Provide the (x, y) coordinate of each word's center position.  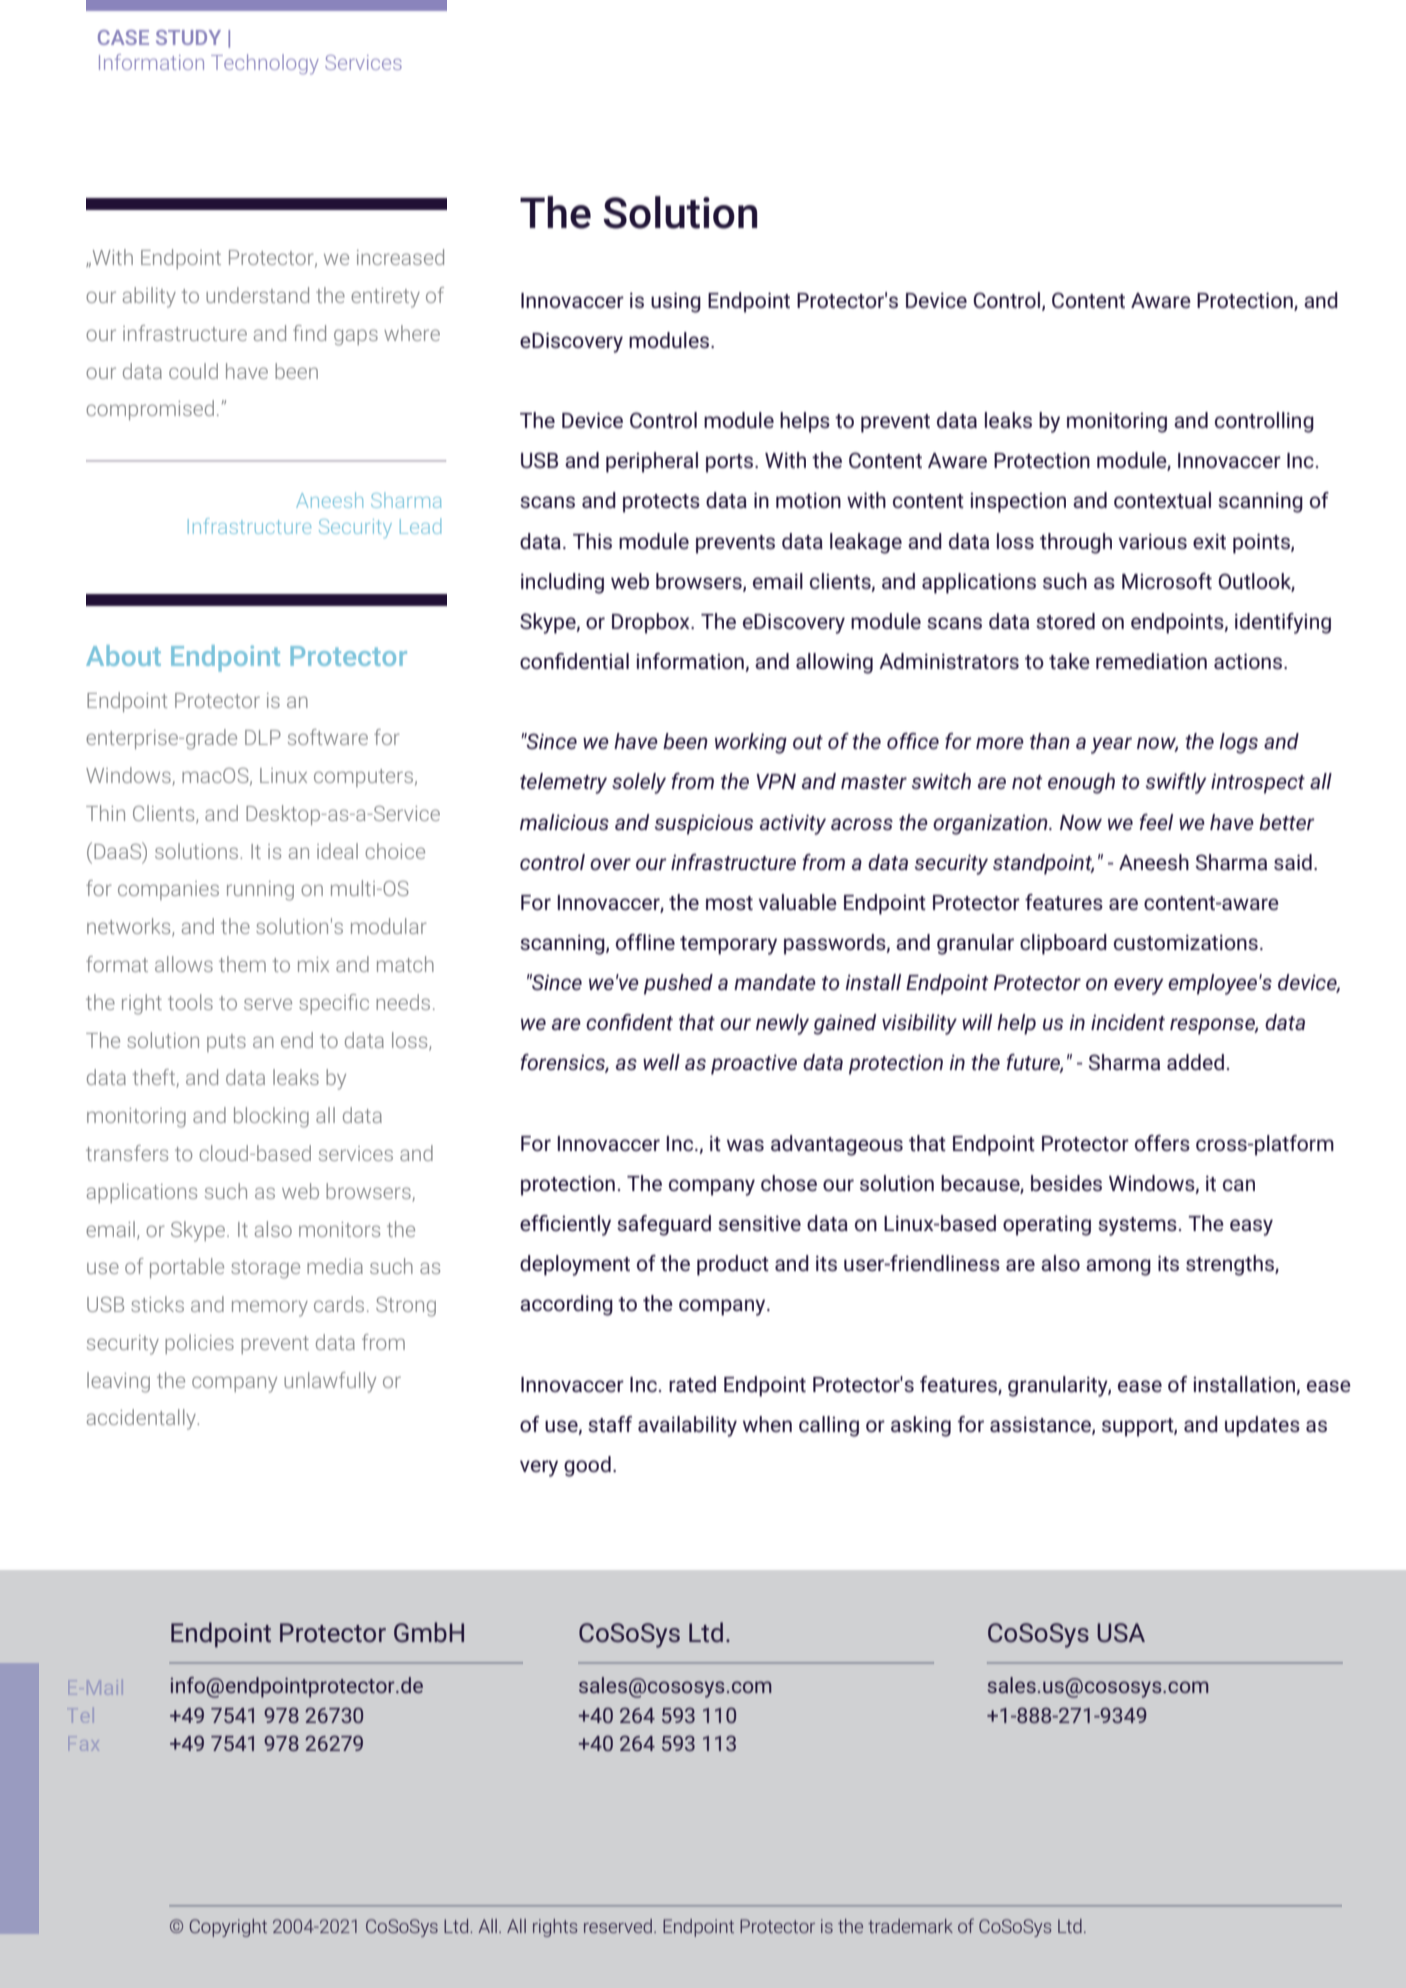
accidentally (142, 1419)
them (242, 964)
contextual (1162, 500)
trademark (910, 1926)
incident (1128, 1022)
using (676, 302)
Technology (265, 64)
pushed (678, 984)
